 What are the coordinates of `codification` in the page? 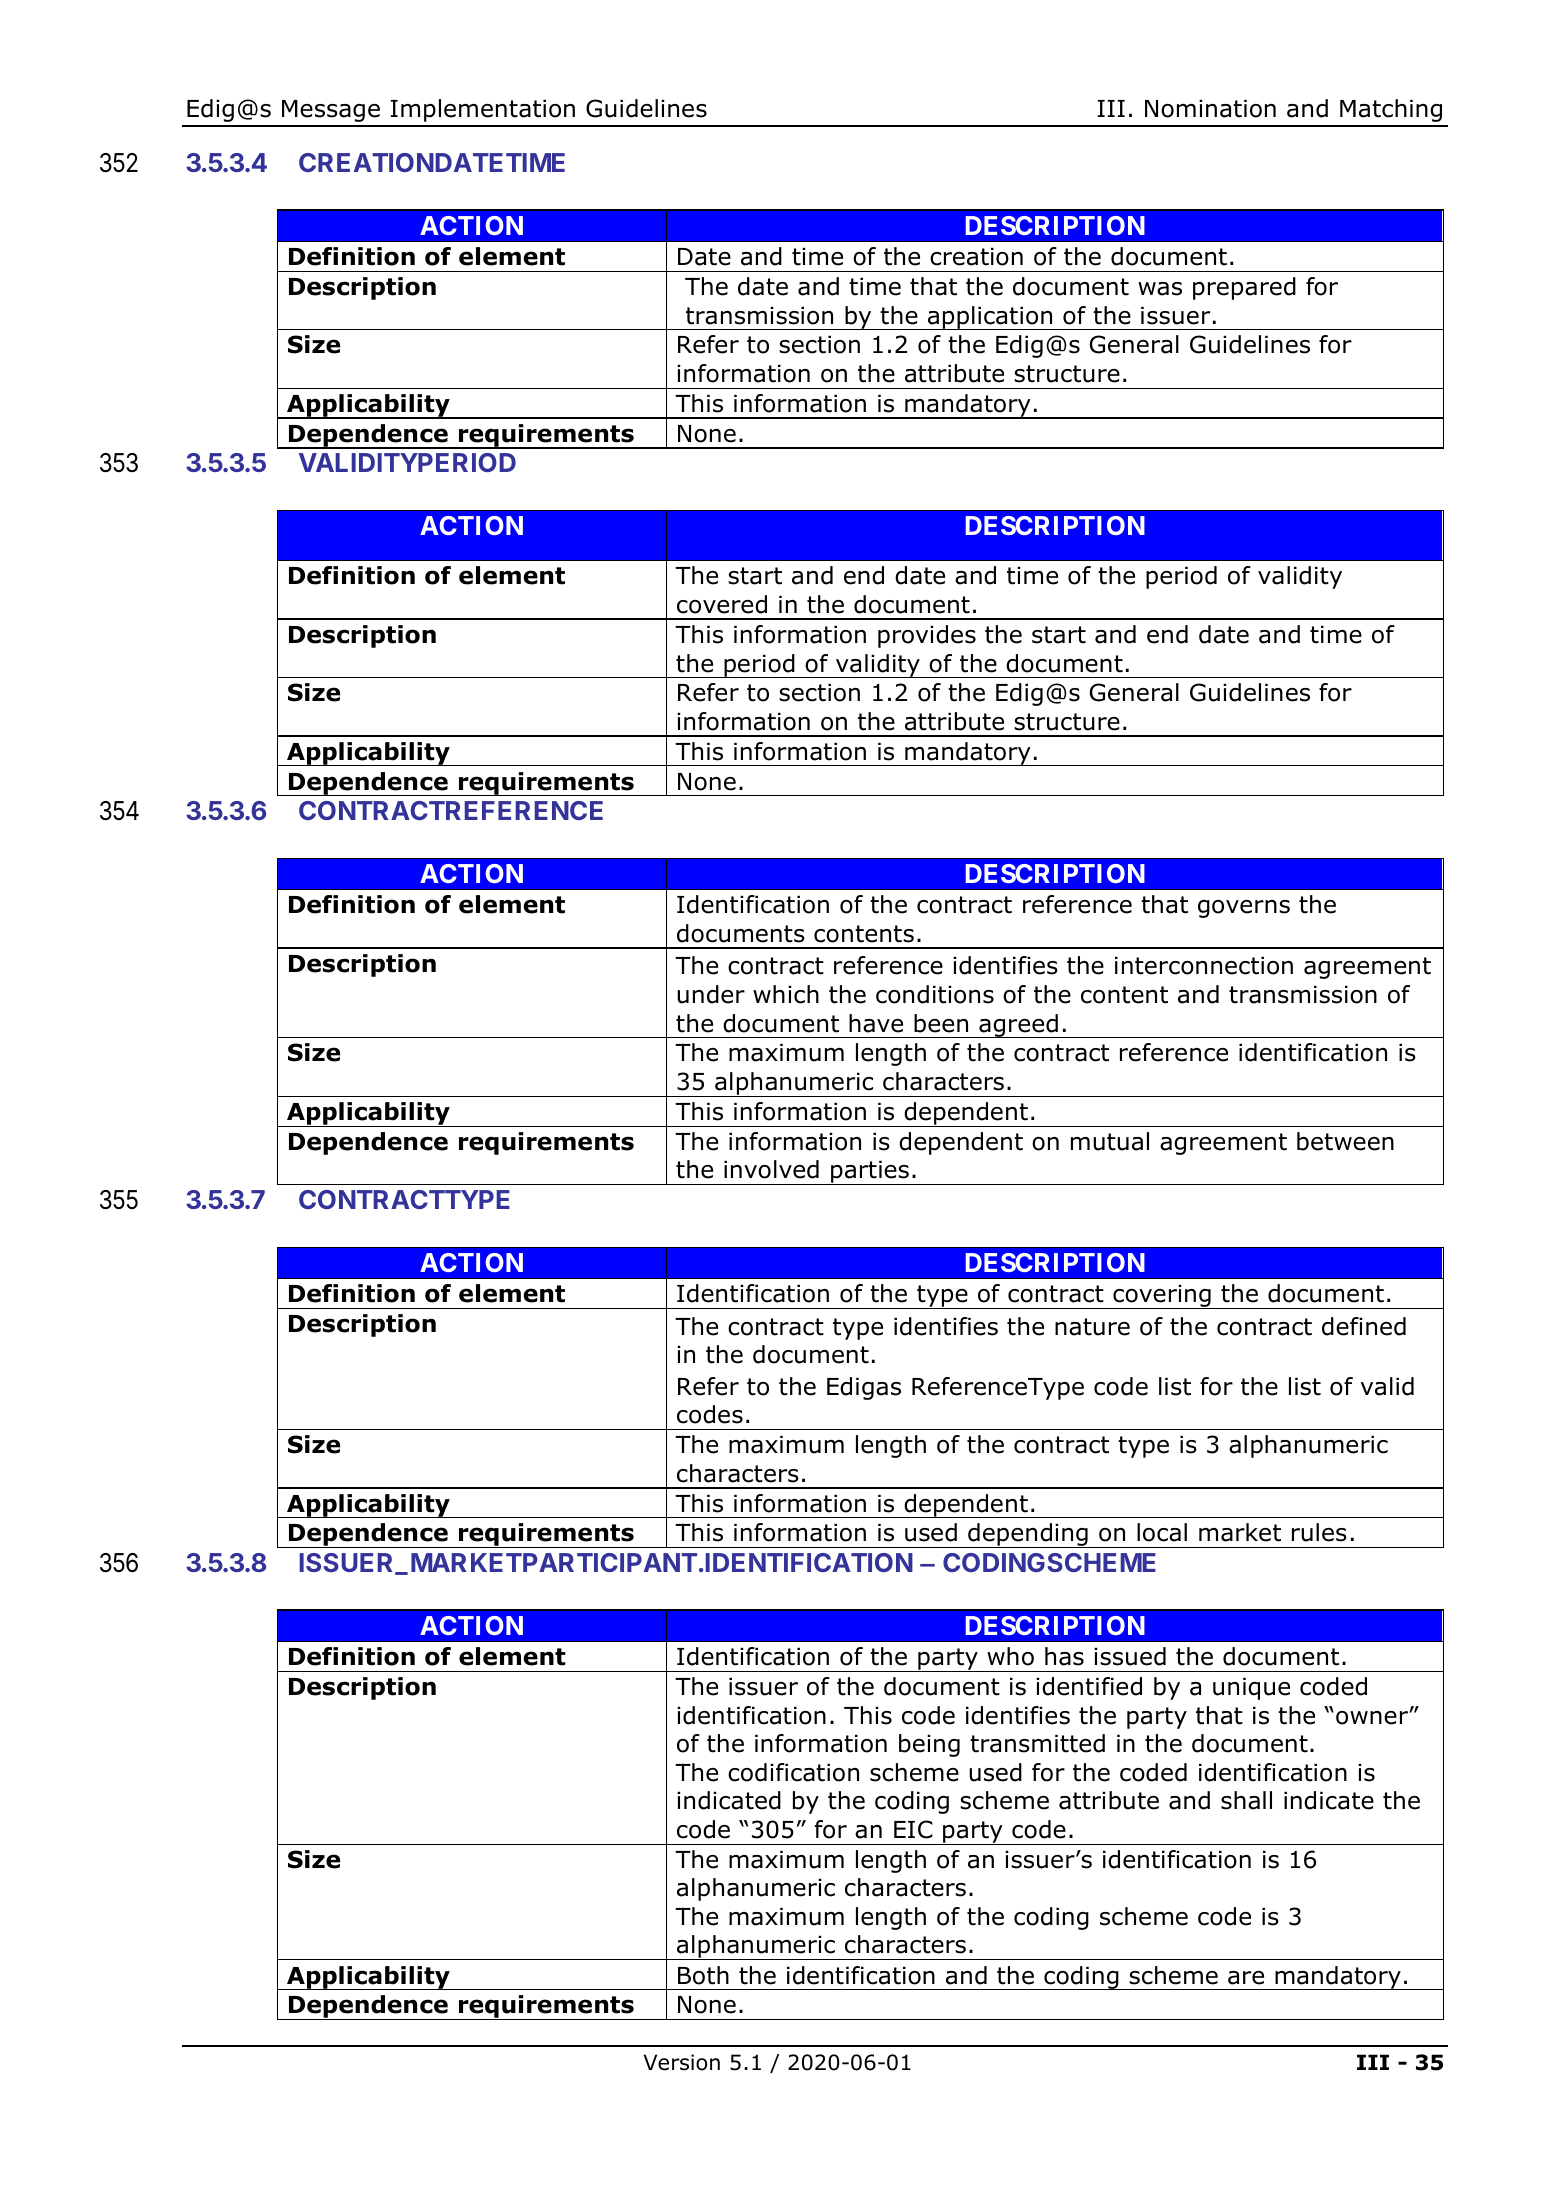 It's located at (793, 1772).
